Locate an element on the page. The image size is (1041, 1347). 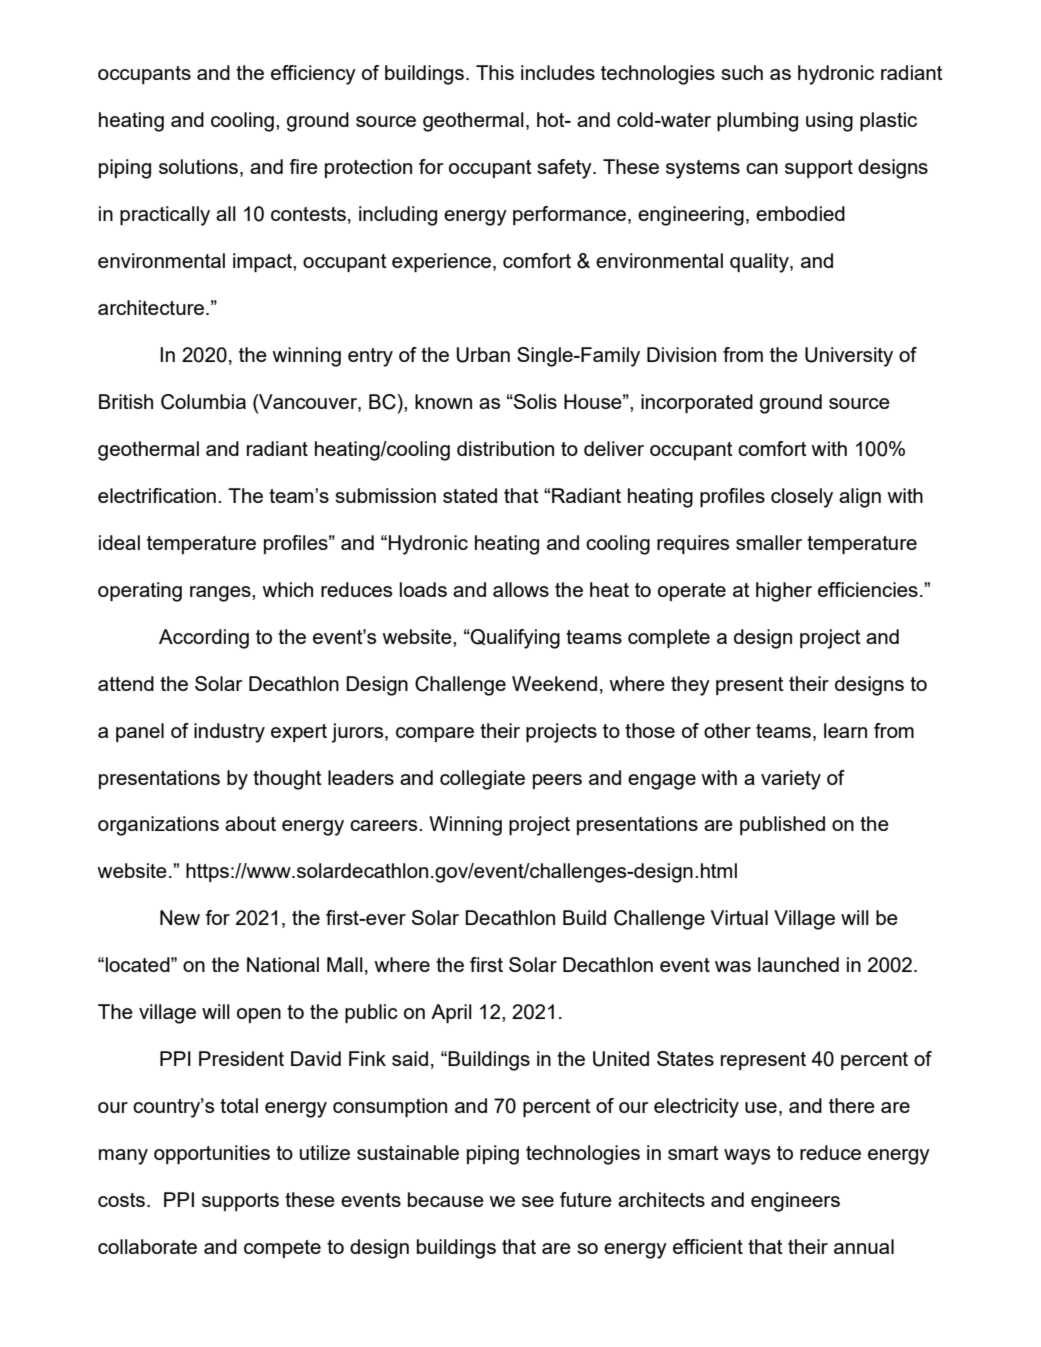
using is located at coordinates (829, 122).
